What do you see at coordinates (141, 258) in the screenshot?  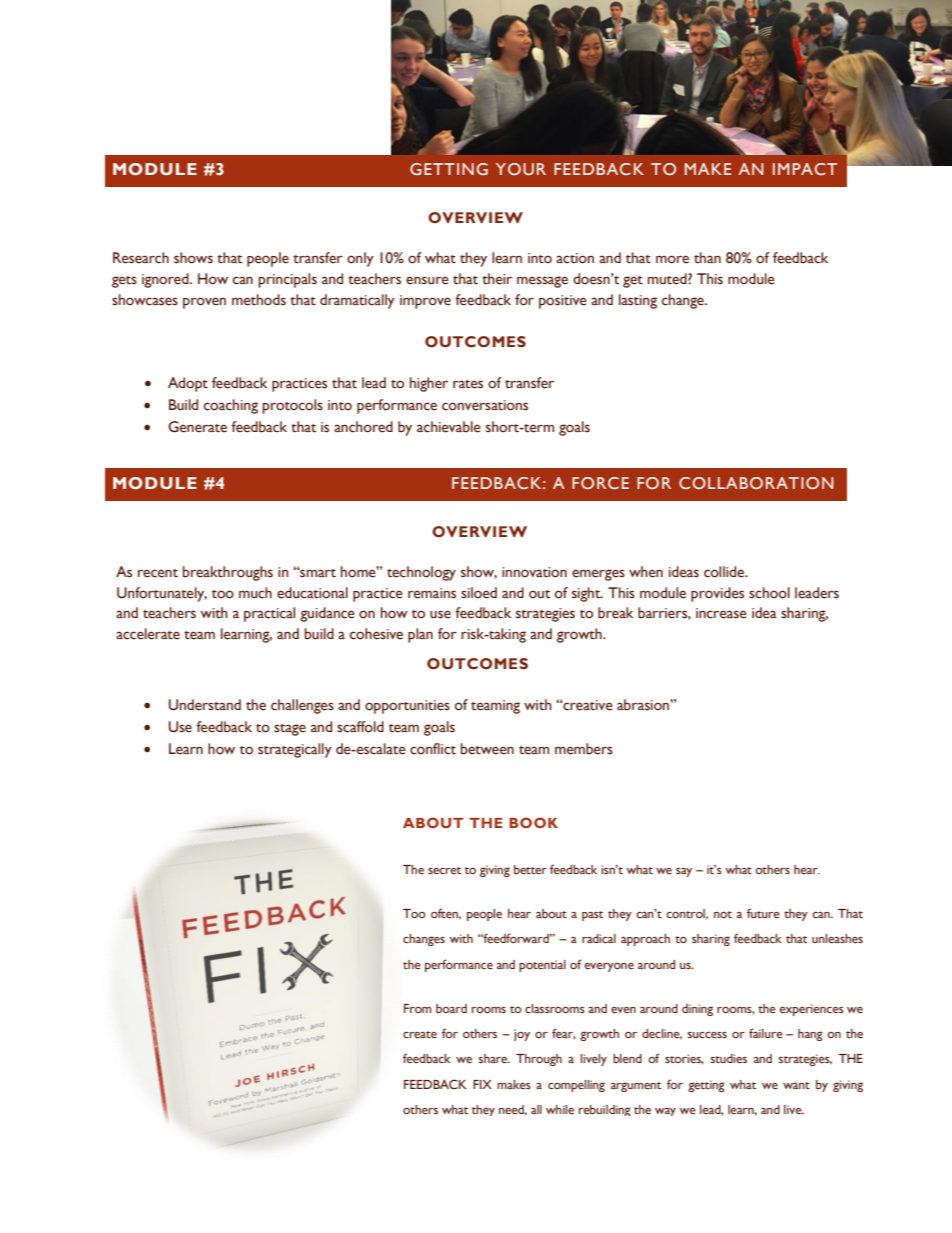 I see `Research` at bounding box center [141, 258].
